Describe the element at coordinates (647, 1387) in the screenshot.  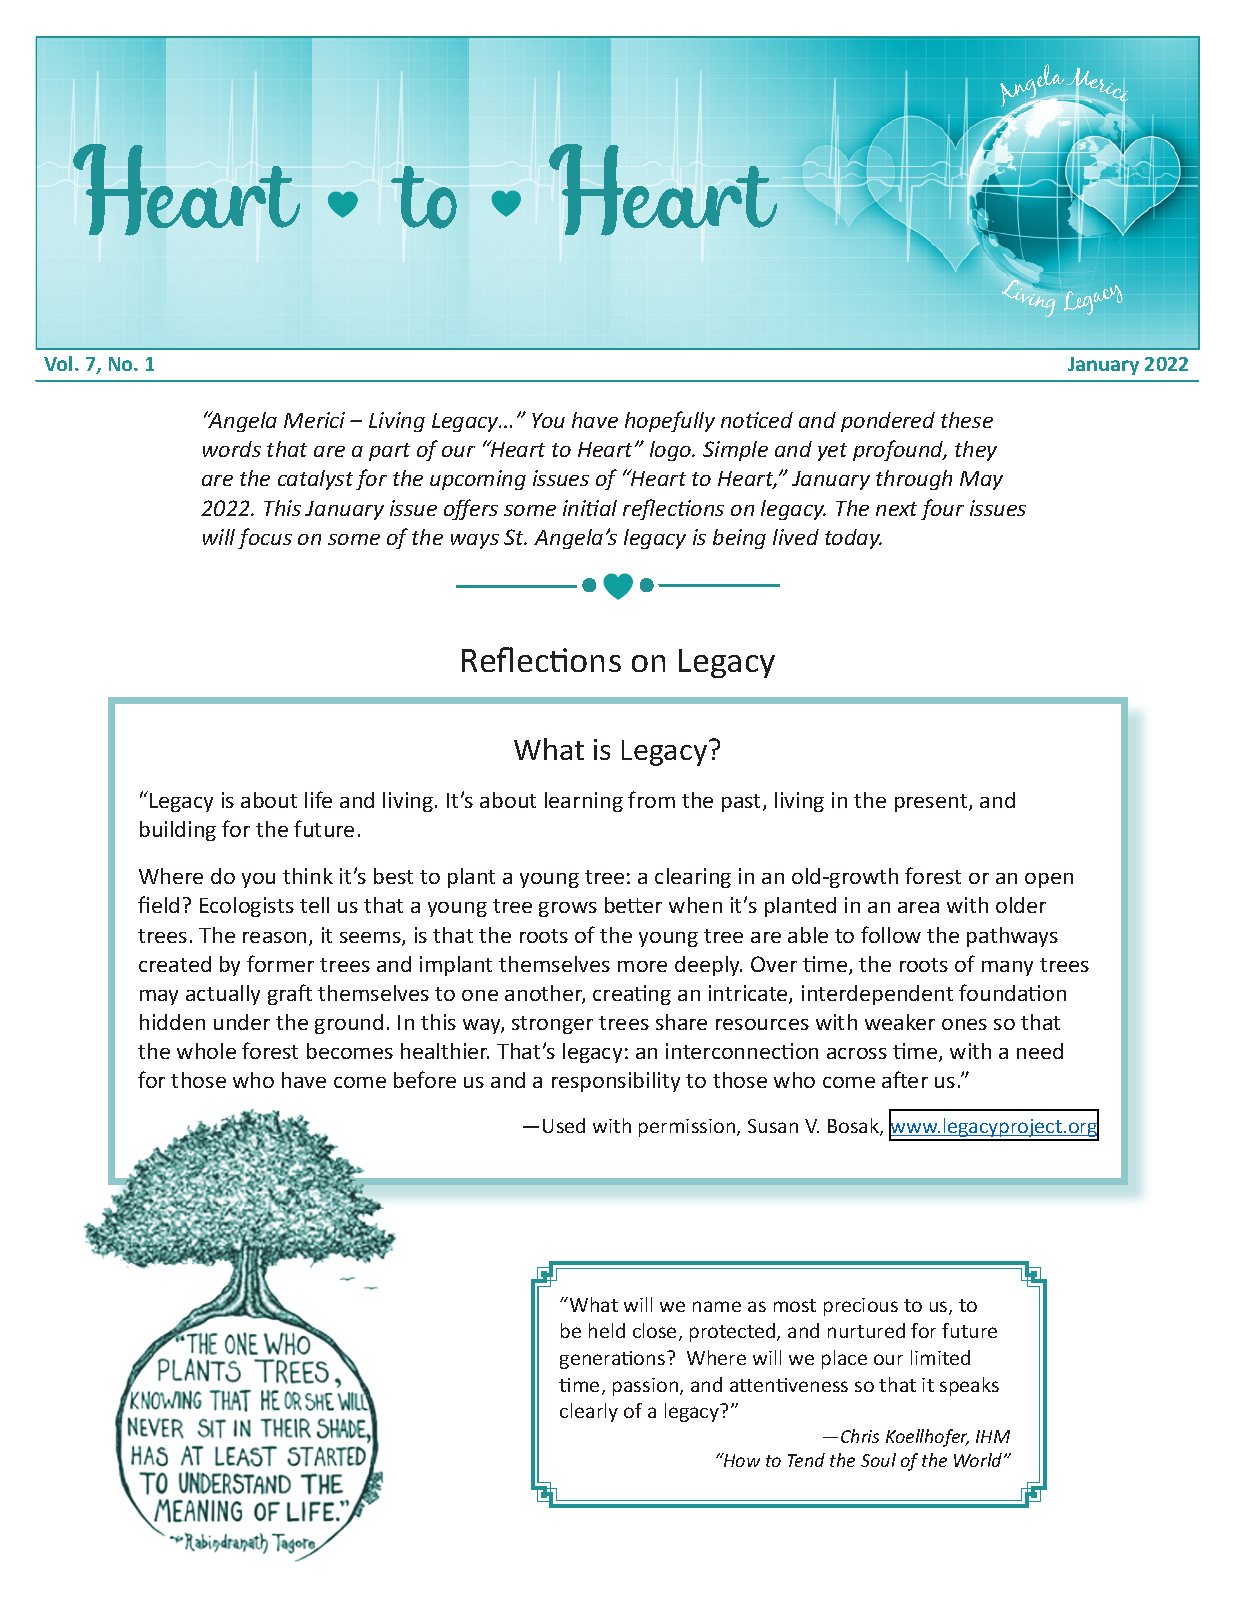
I see `passion` at that location.
